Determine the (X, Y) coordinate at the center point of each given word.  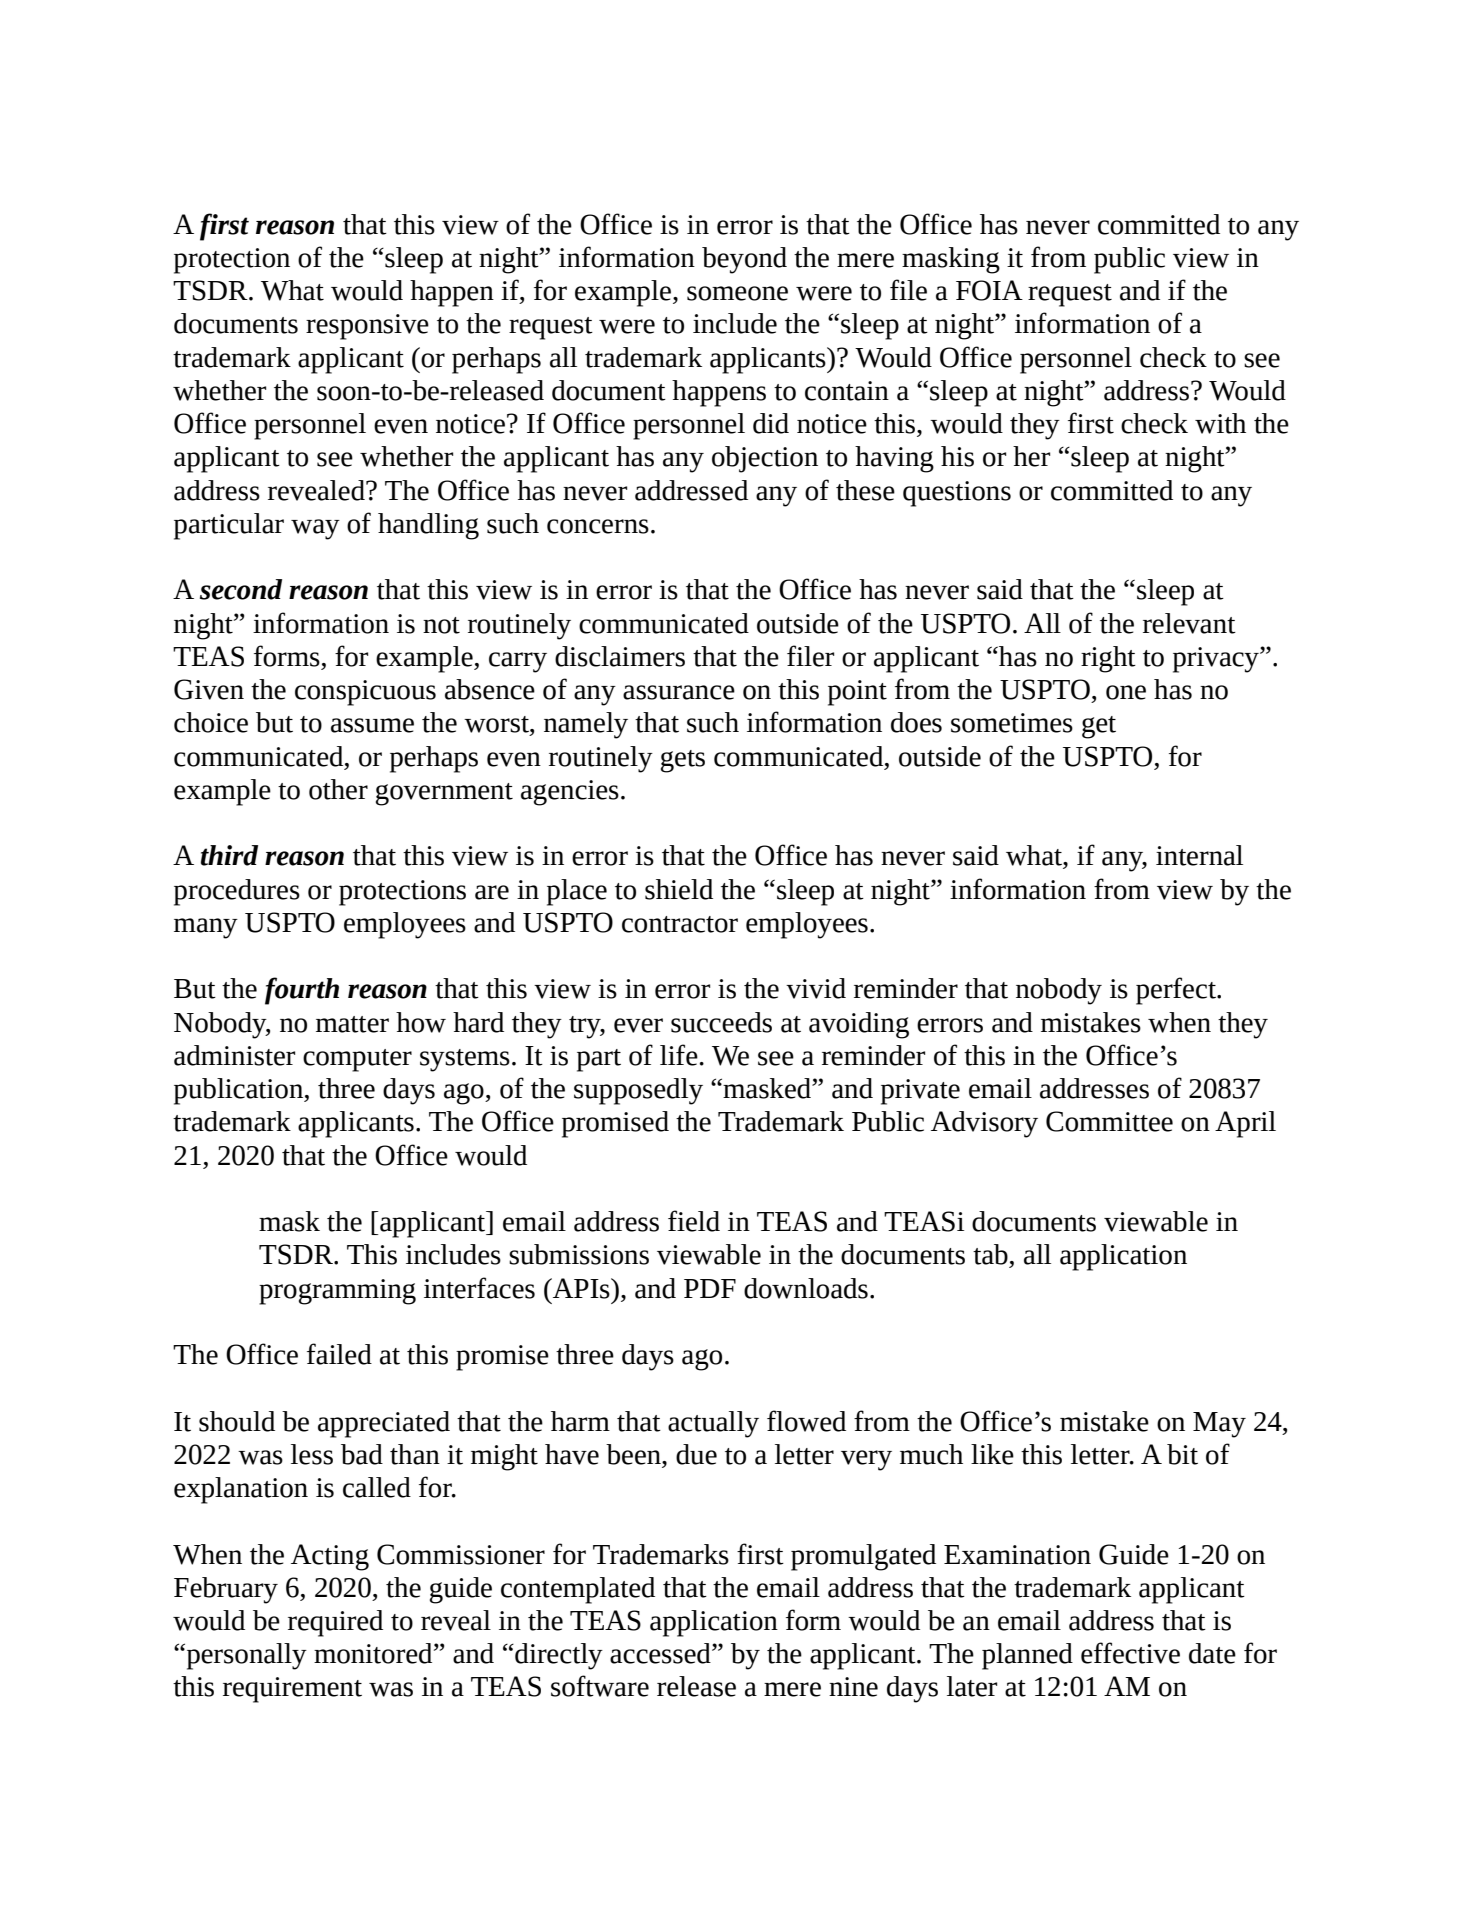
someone (737, 293)
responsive (367, 327)
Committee (1109, 1121)
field (694, 1221)
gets (683, 761)
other (338, 789)
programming (337, 1292)
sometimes (1012, 723)
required (335, 1623)
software (600, 1686)
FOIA (989, 290)
